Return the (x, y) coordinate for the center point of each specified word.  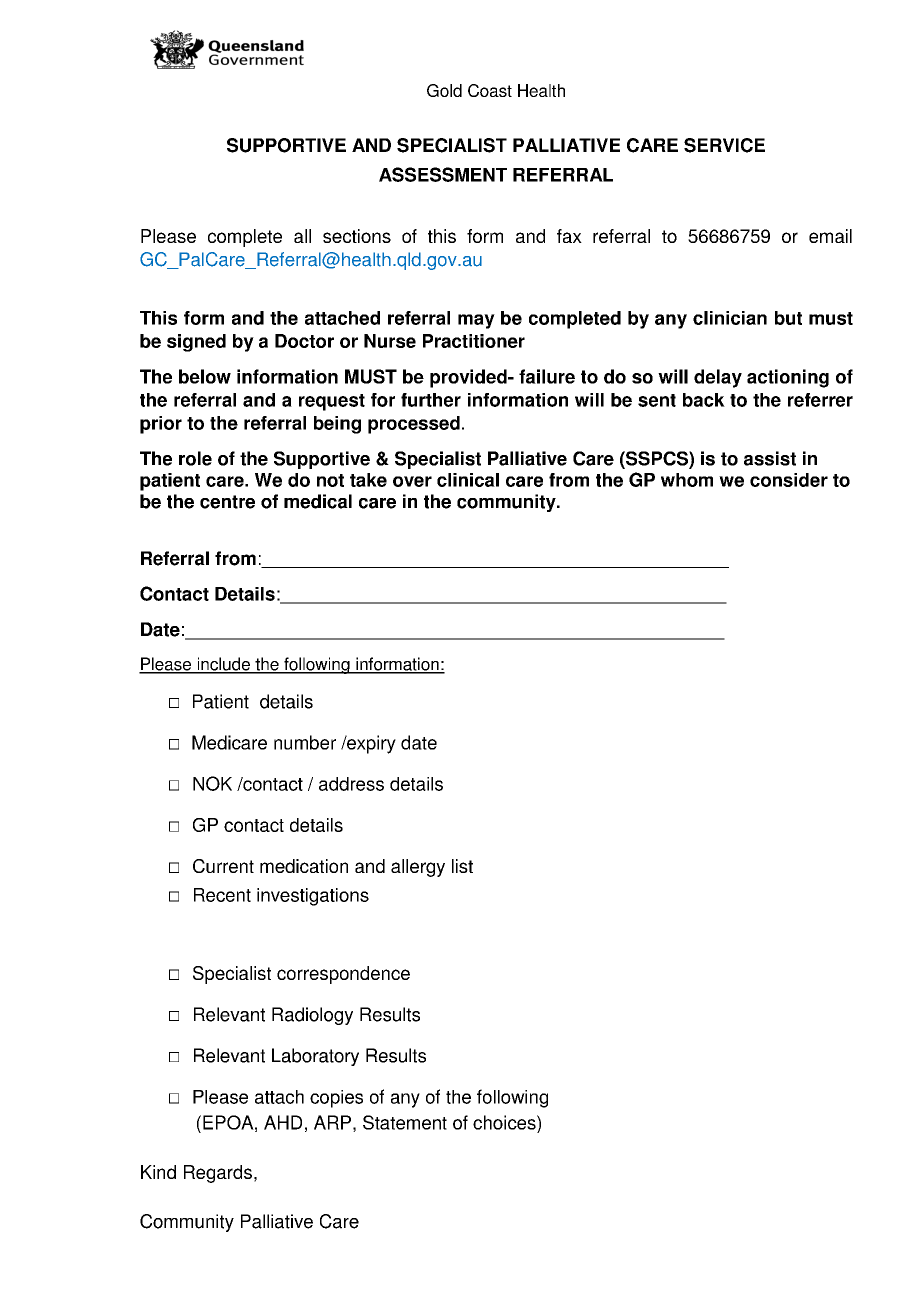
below (205, 376)
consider (789, 480)
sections (357, 236)
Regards (218, 1174)
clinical (468, 480)
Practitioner (474, 341)
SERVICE (724, 145)
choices (505, 1122)
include (223, 665)
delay (718, 378)
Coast (490, 90)
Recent (222, 895)
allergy (418, 868)
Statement (405, 1122)
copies (336, 1099)
